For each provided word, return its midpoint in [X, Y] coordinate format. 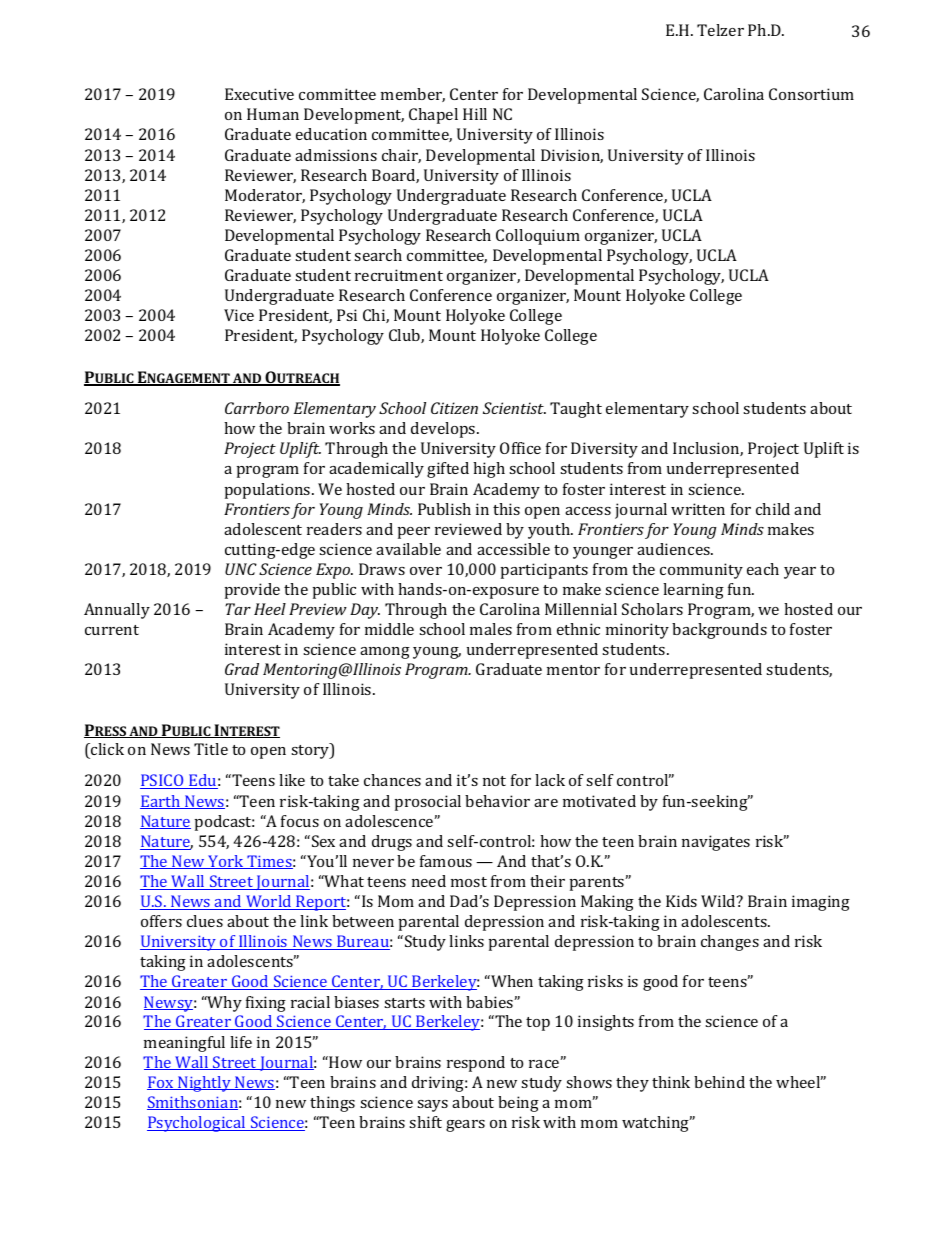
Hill [475, 114]
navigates [716, 843]
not [494, 781]
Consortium [811, 94]
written [698, 509]
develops [444, 430]
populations [269, 491]
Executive [259, 94]
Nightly [204, 1084]
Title [211, 749]
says [432, 1106]
